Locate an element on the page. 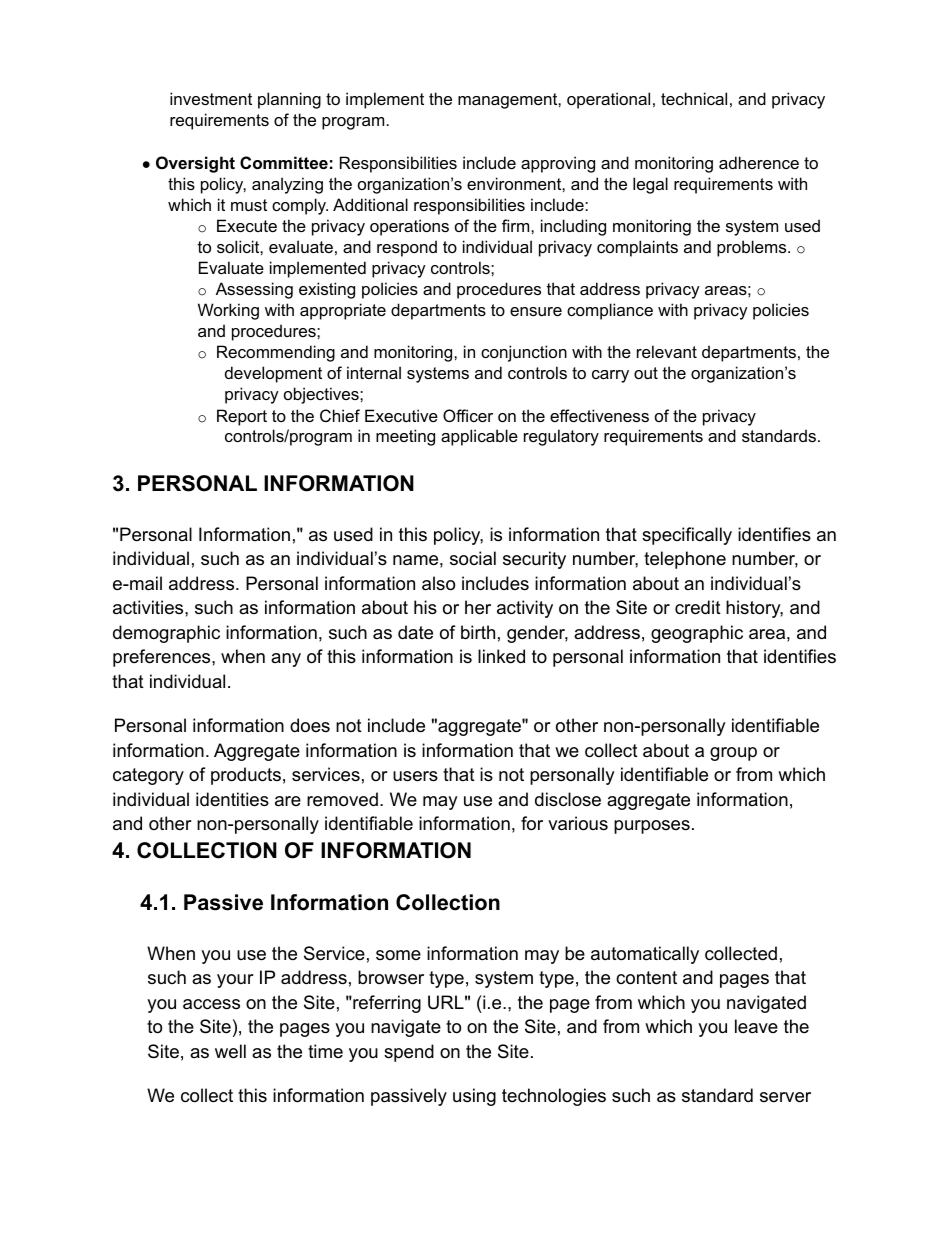 The height and width of the image is (1233, 952). effectiveness is located at coordinates (599, 415).
